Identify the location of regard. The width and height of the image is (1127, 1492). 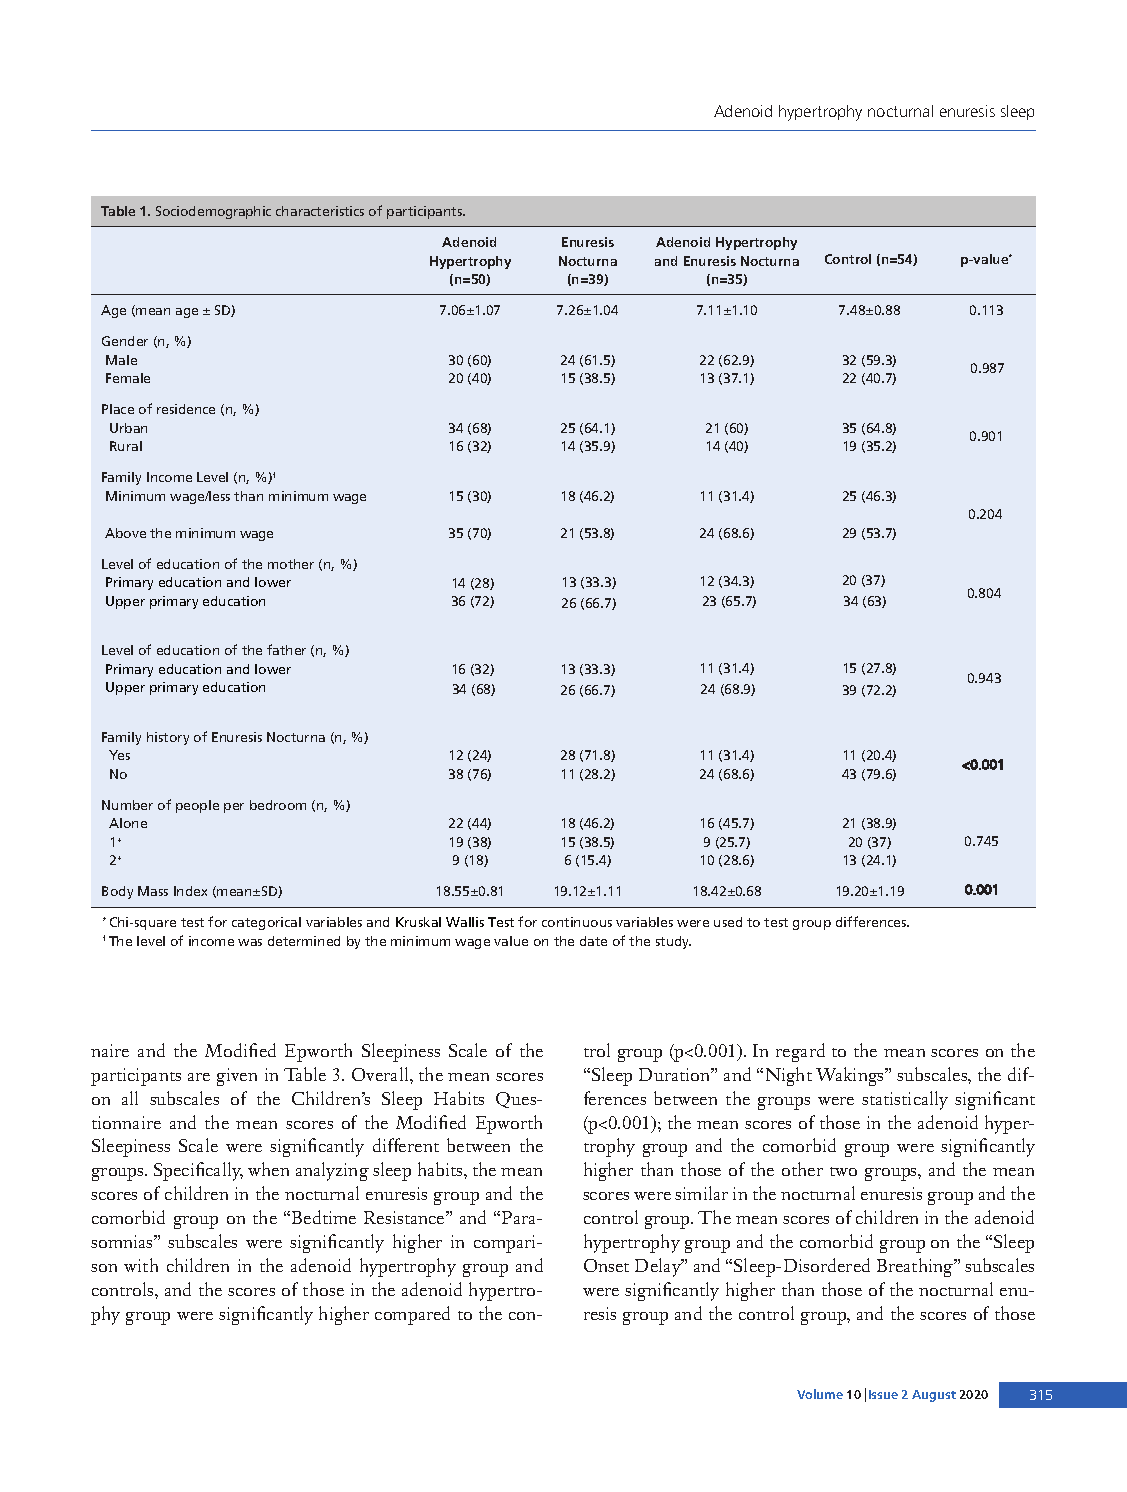
(800, 1052).
